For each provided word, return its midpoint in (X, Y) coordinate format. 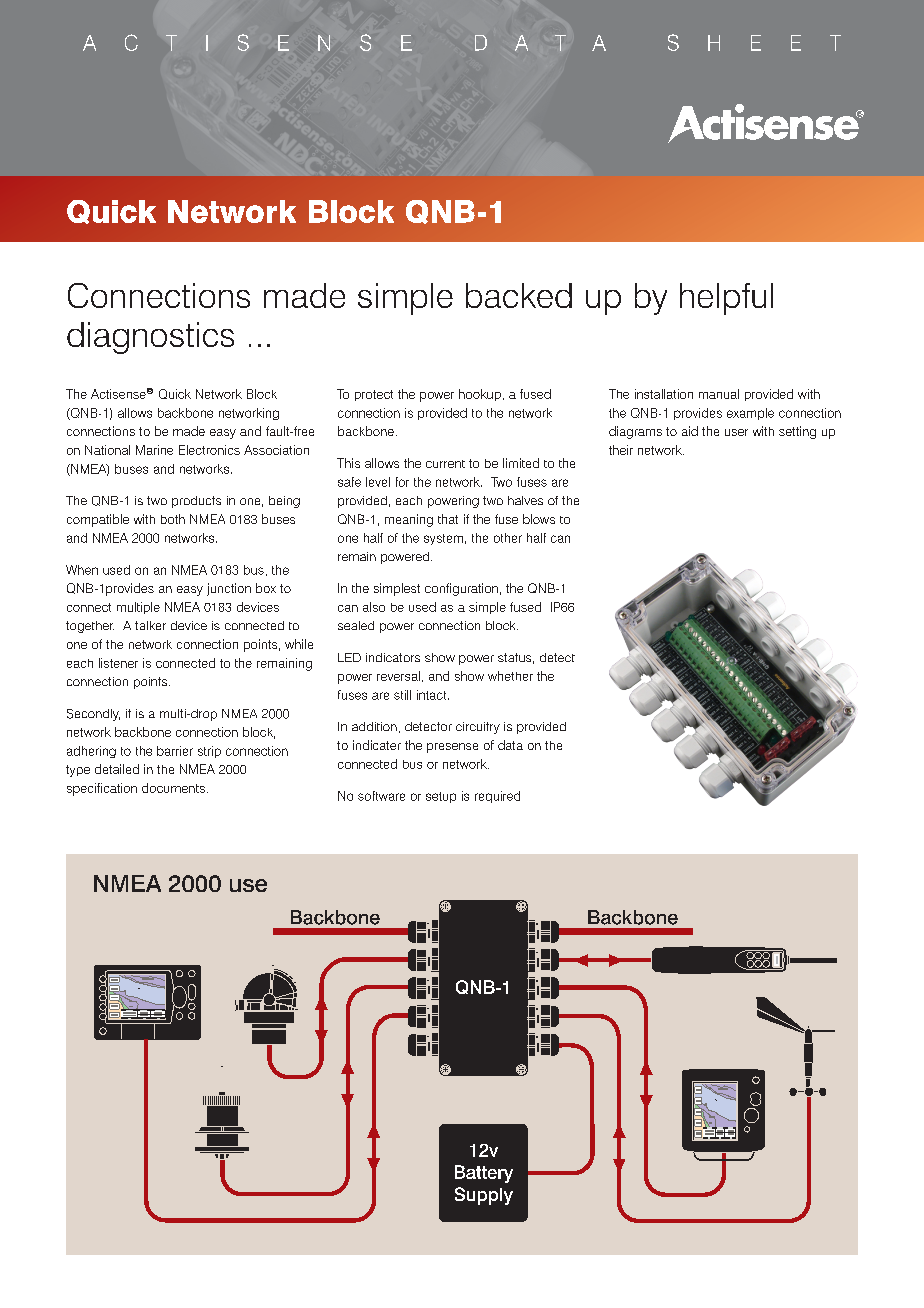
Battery (484, 1174)
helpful (726, 299)
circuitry (478, 728)
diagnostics (150, 338)
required (497, 797)
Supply (484, 1196)
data (510, 745)
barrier (175, 751)
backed (519, 295)
